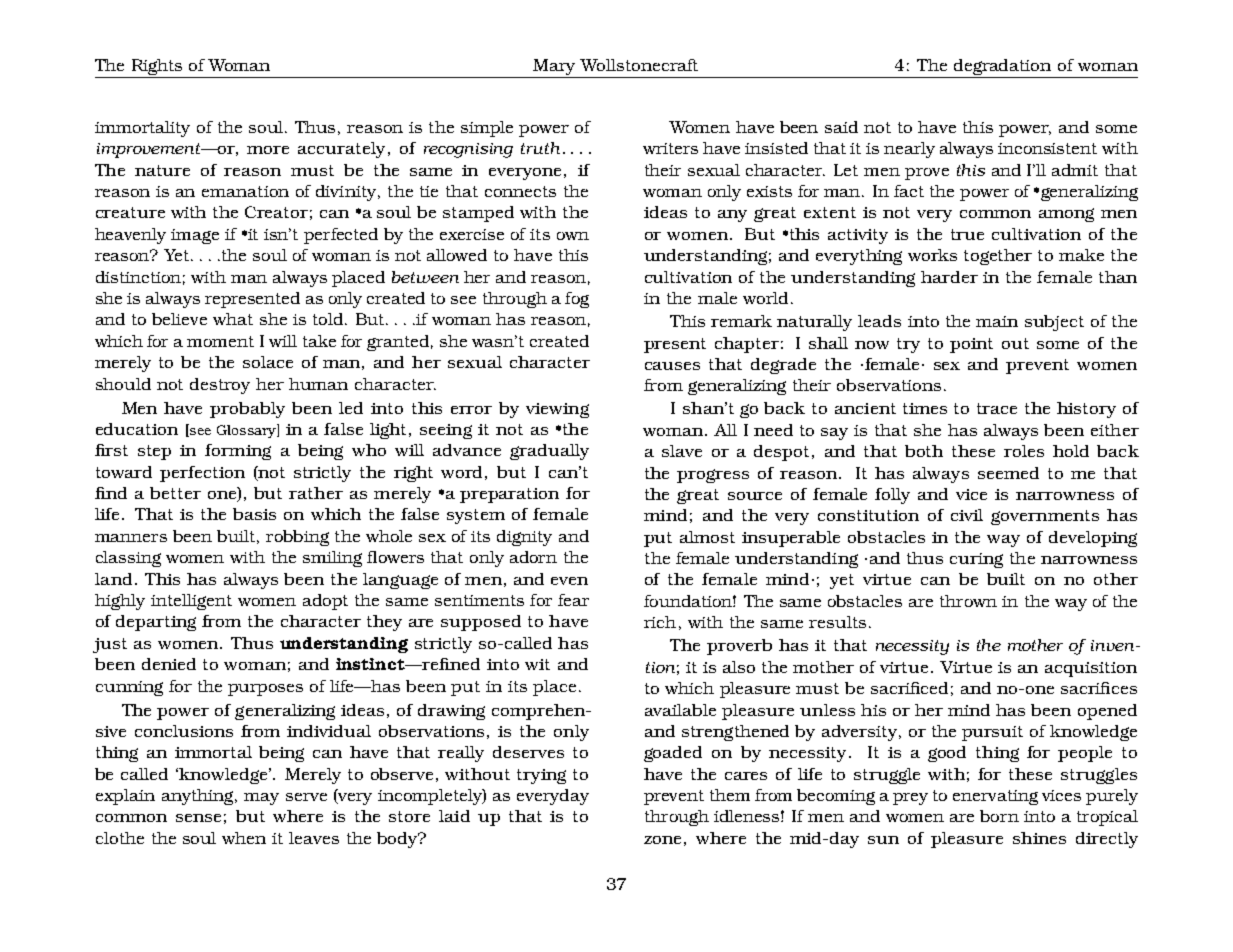  I want to click on may, so click(261, 799).
